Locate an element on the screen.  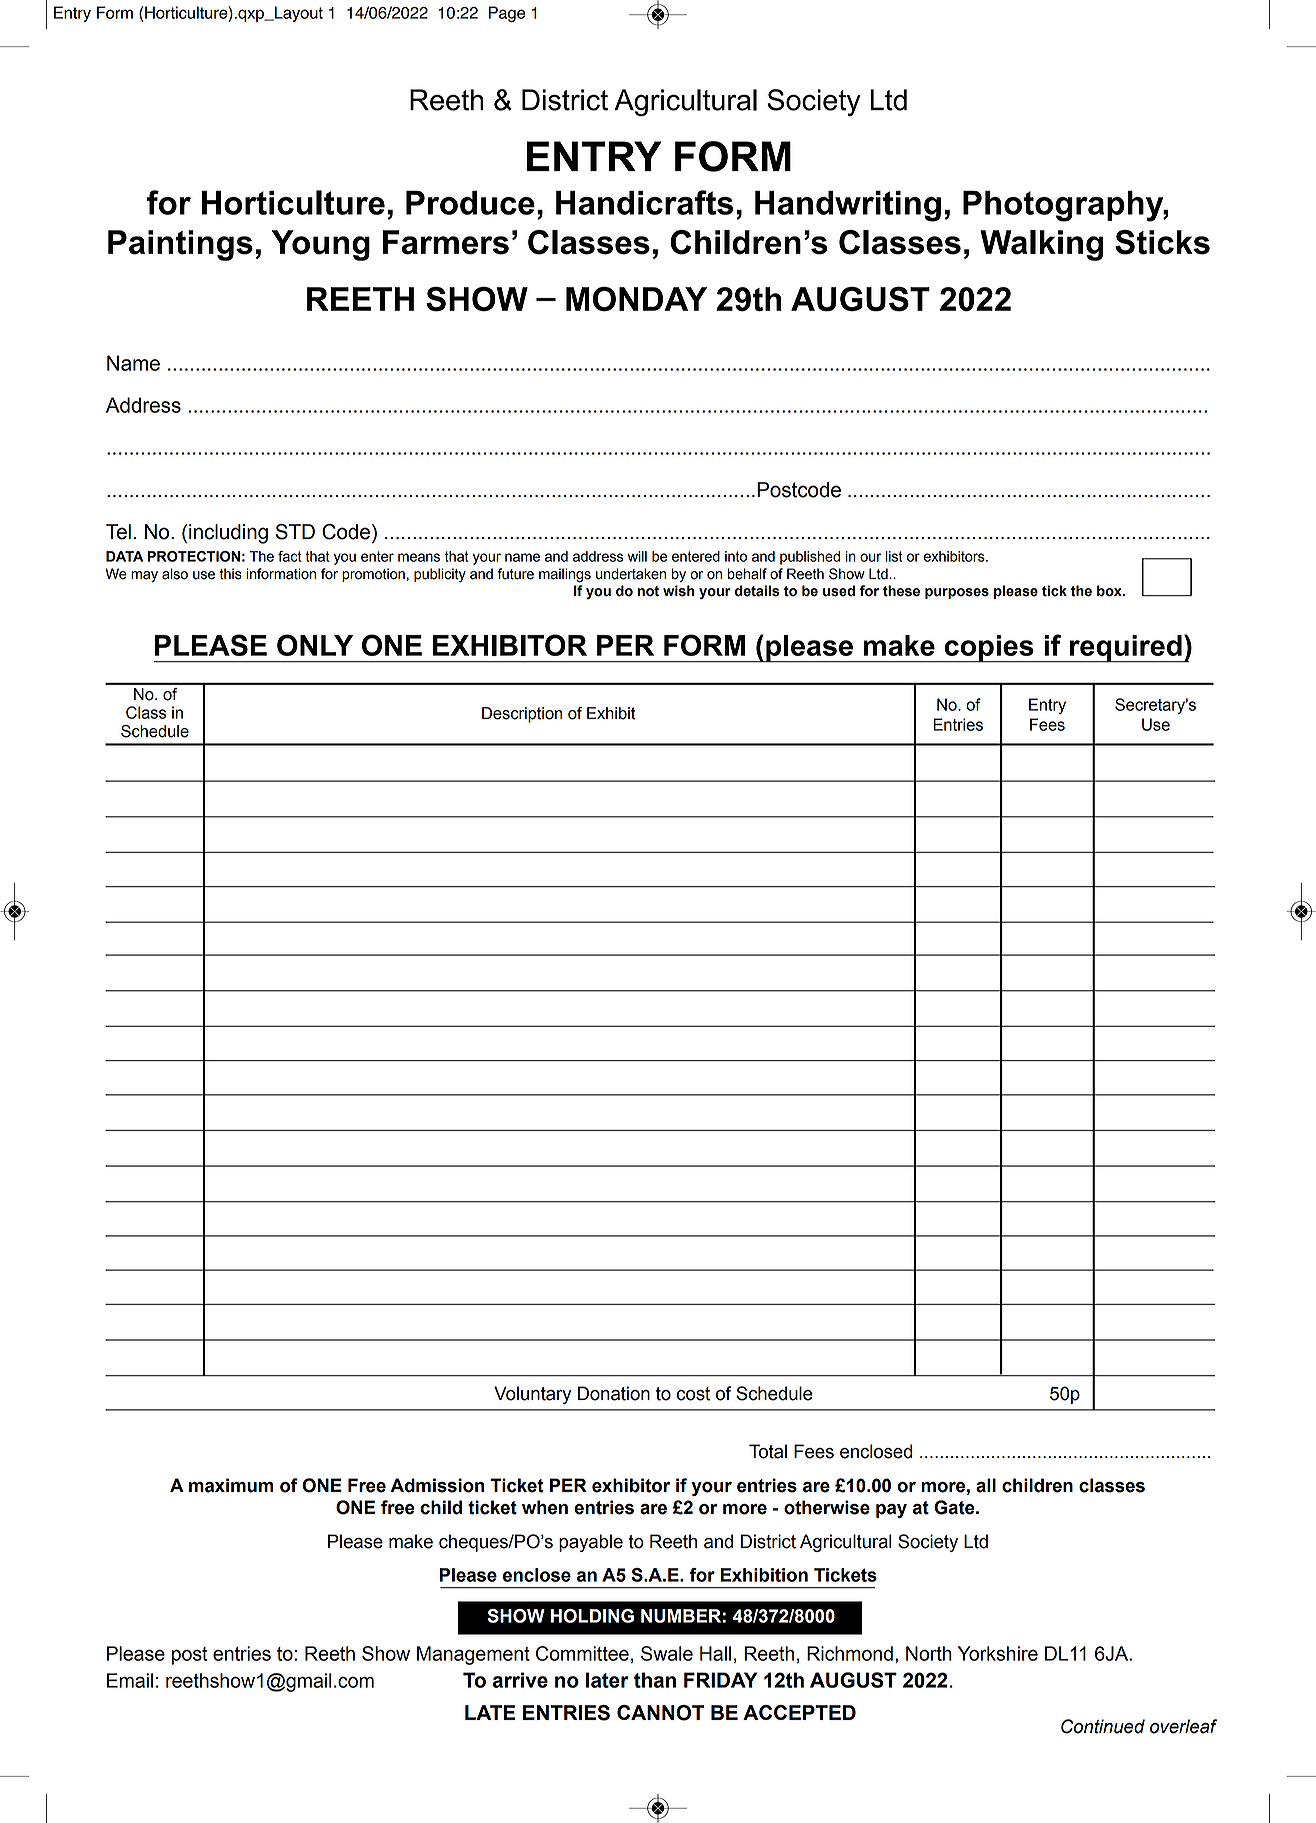
Yorkshire is located at coordinates (998, 1653).
